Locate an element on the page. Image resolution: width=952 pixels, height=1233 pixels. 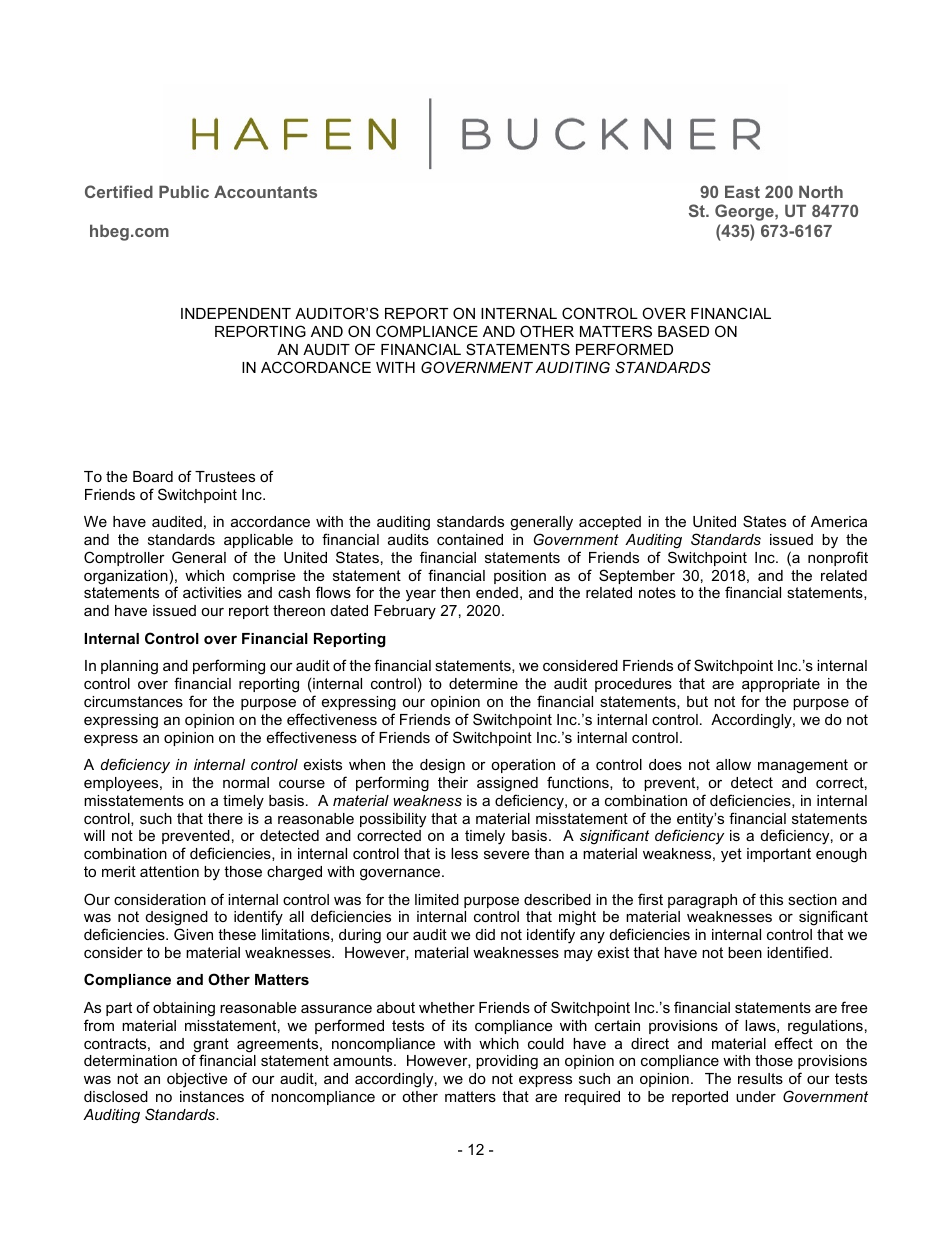
East is located at coordinates (742, 191).
